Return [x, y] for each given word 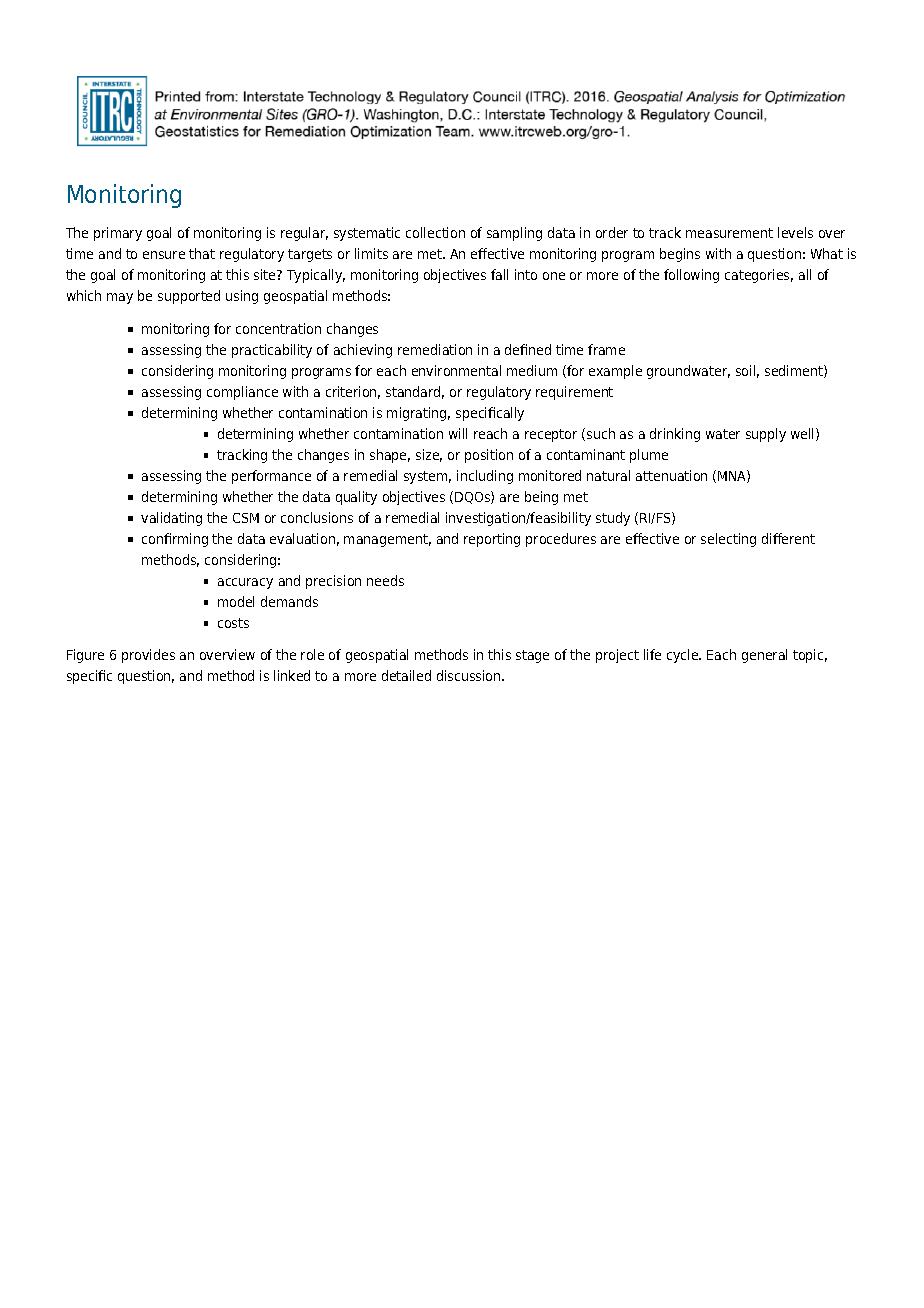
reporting [492, 540]
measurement [729, 233]
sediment [795, 371]
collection [435, 232]
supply [766, 435]
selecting [728, 540]
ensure [164, 255]
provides [148, 656]
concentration [278, 328]
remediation [435, 349]
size [429, 455]
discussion [470, 675]
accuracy [245, 583]
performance [271, 477]
